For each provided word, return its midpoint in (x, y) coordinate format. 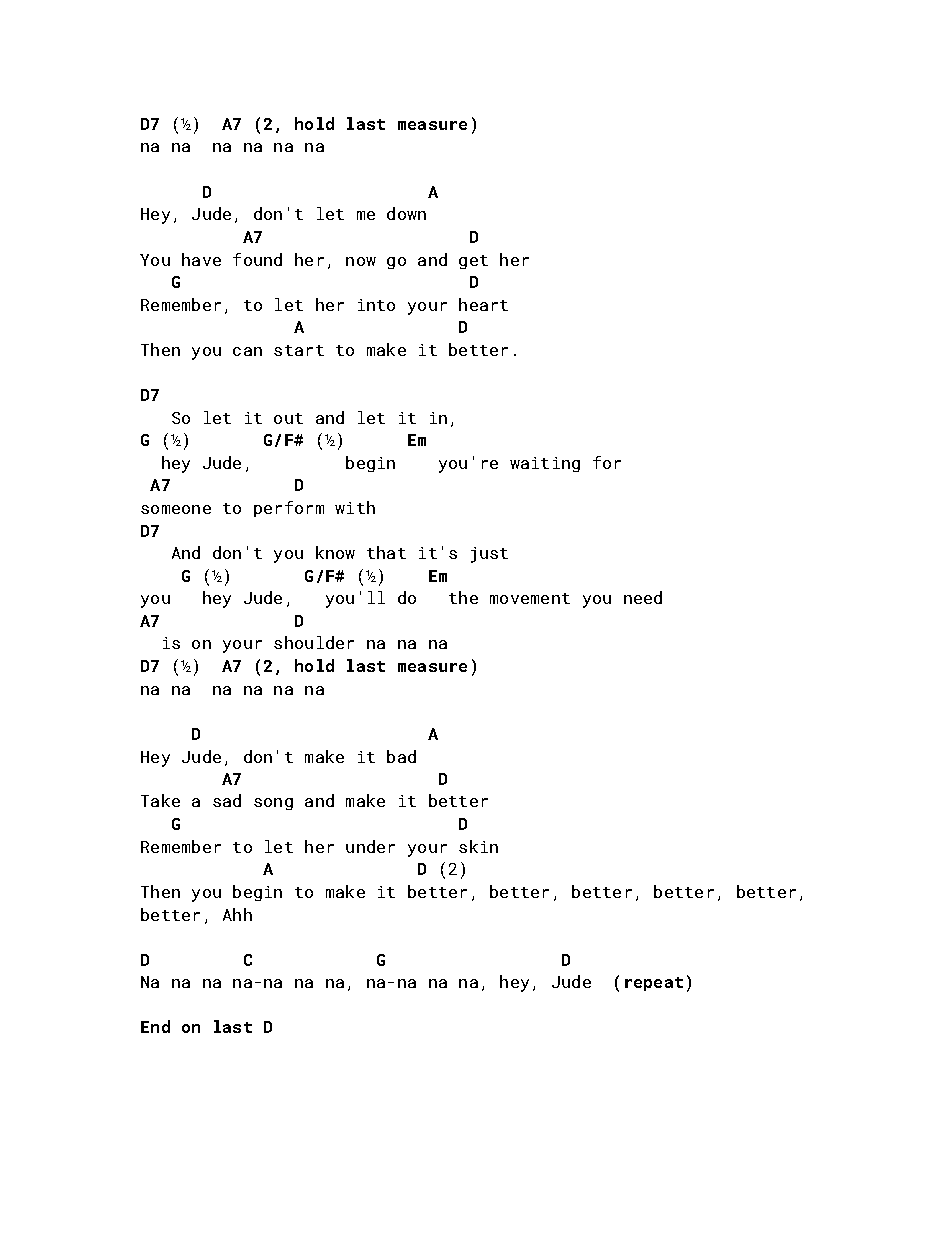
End (155, 1026)
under (370, 846)
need (643, 597)
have (201, 259)
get (473, 262)
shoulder (314, 642)
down (406, 213)
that (386, 552)
